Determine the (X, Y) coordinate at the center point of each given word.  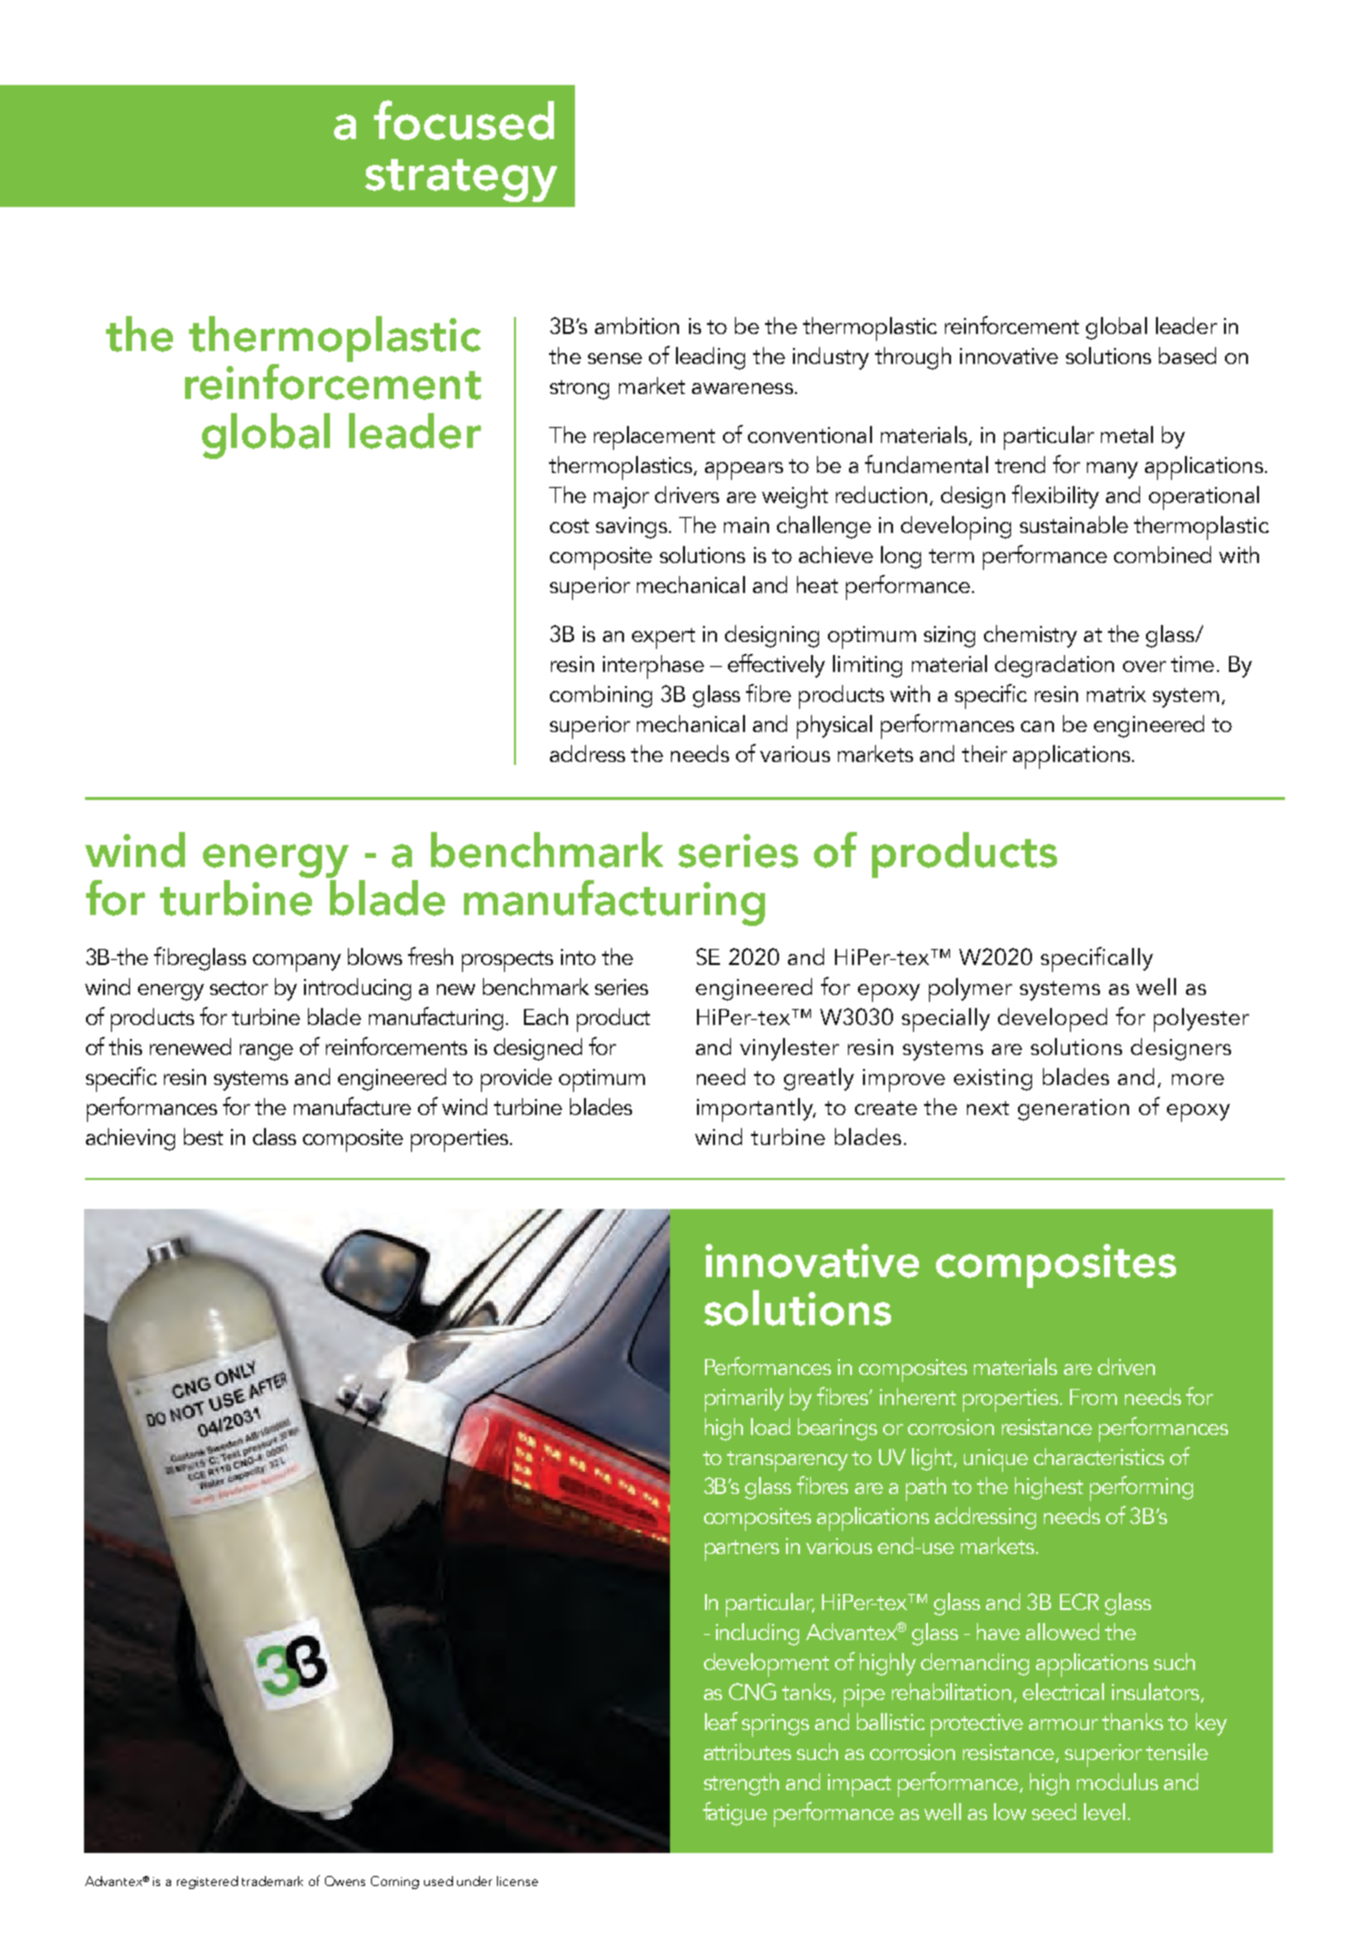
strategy (461, 180)
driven (1126, 1366)
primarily (744, 1400)
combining (601, 696)
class (274, 1136)
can (1037, 726)
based (1187, 355)
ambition (637, 325)
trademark (272, 1881)
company (297, 963)
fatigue (735, 1814)
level (1104, 1811)
